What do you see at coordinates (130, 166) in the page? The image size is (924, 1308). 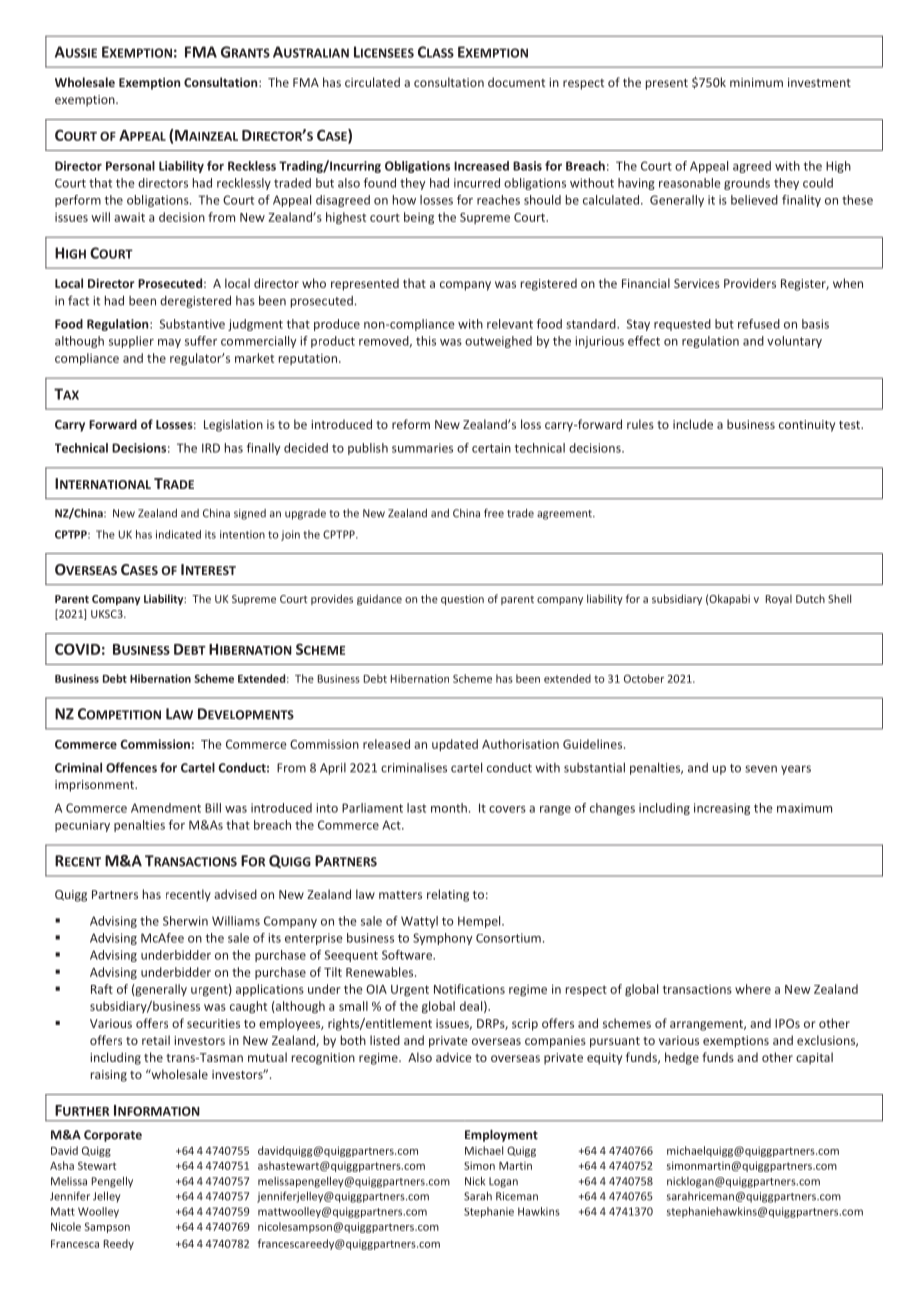 I see `Personal` at bounding box center [130, 166].
